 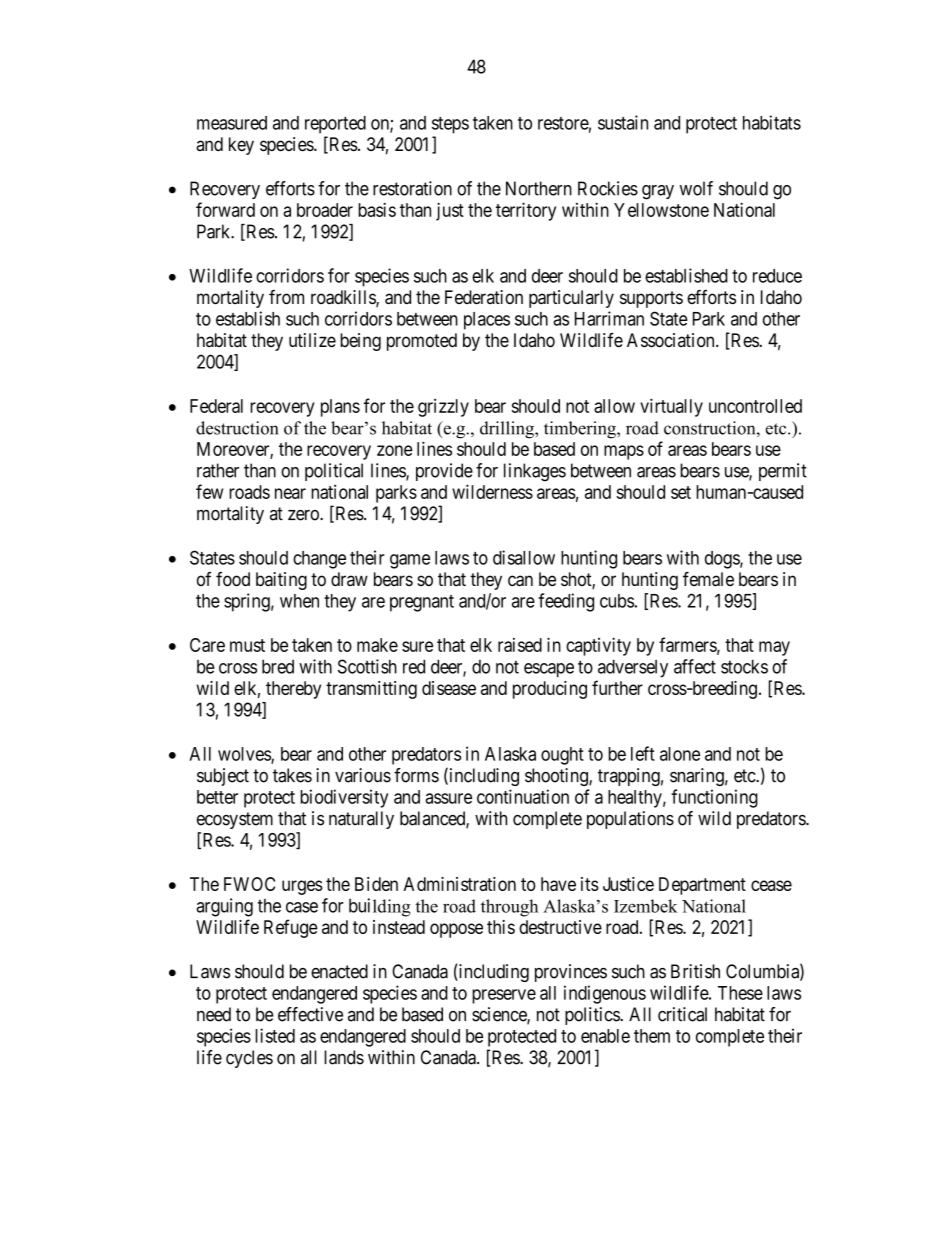 I want to click on critical, so click(x=682, y=1014).
